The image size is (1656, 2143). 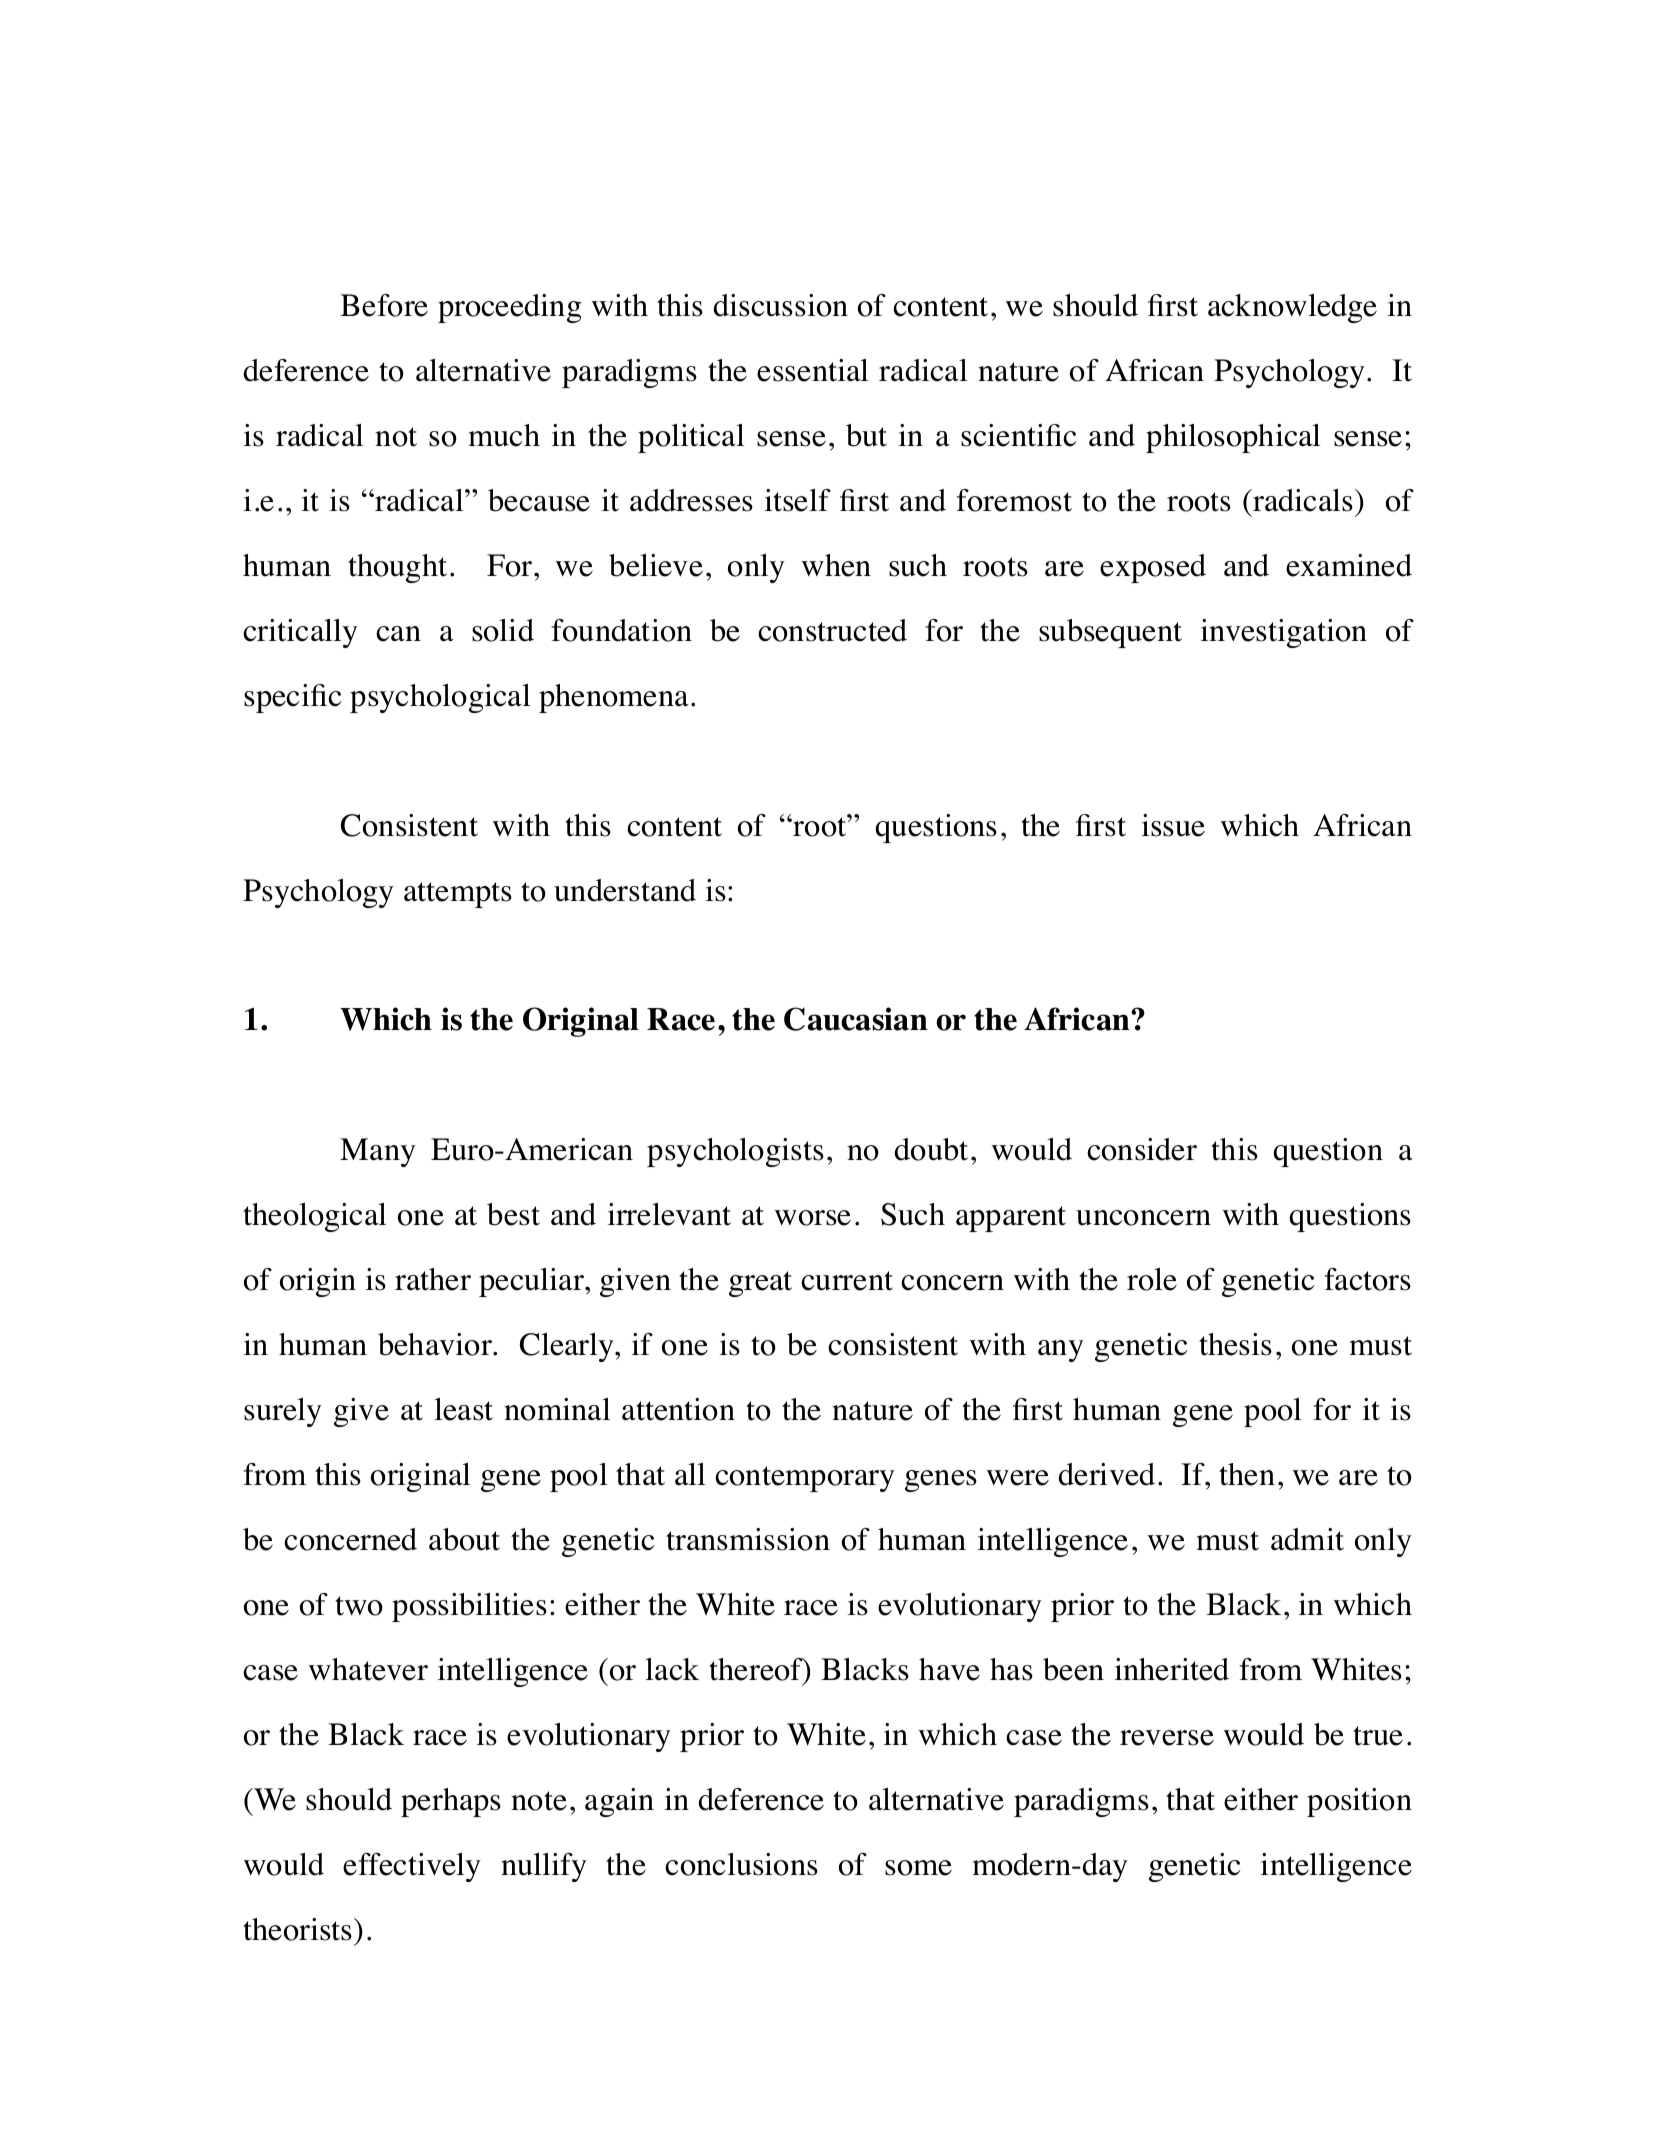 What do you see at coordinates (812, 370) in the page?
I see `essential` at bounding box center [812, 370].
